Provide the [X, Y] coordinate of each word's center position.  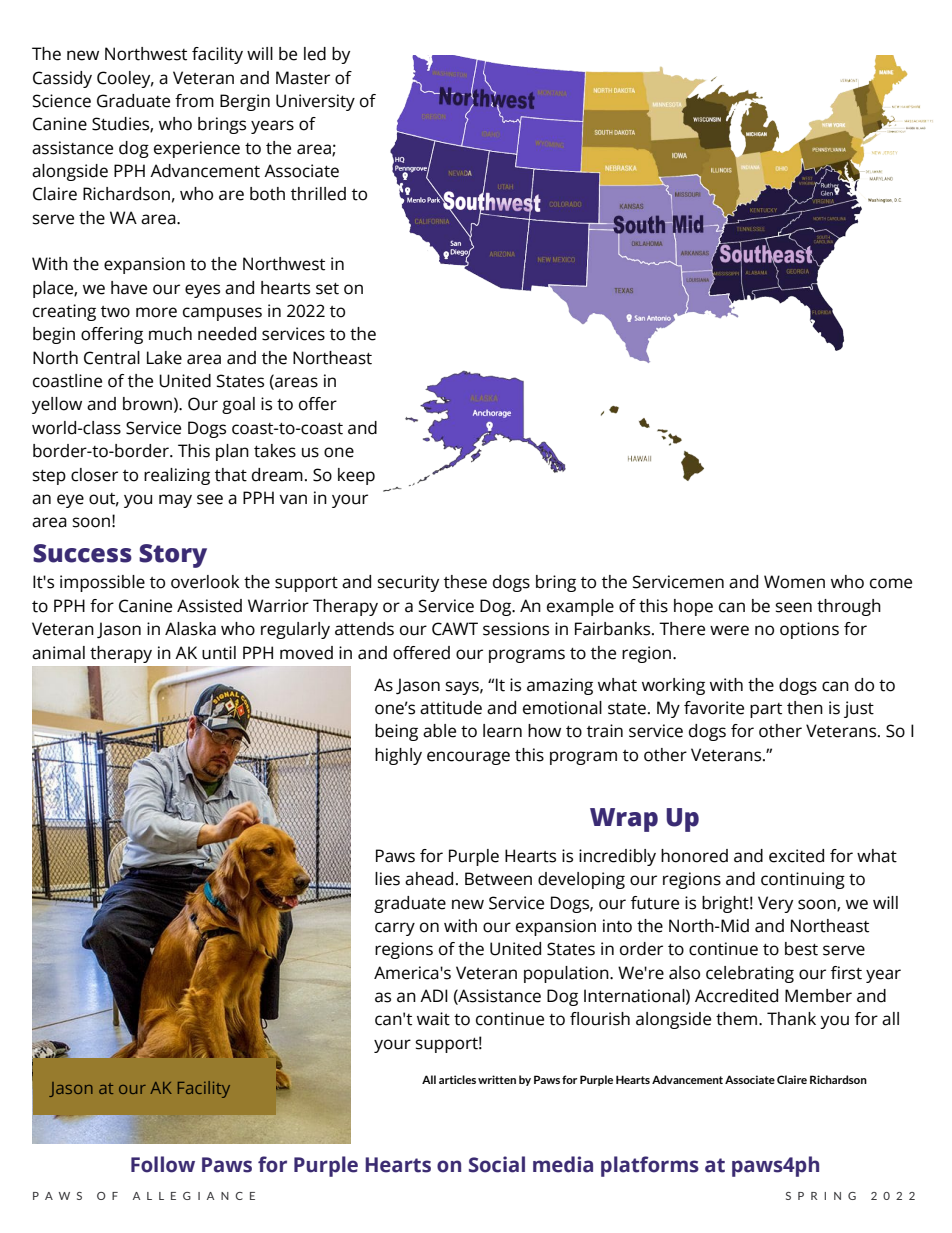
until [219, 653]
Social [497, 1164]
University [315, 102]
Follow [163, 1164]
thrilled [318, 194]
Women [794, 582]
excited [796, 856]
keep [356, 476]
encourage [468, 758]
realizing [177, 476]
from [194, 101]
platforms [650, 1166]
